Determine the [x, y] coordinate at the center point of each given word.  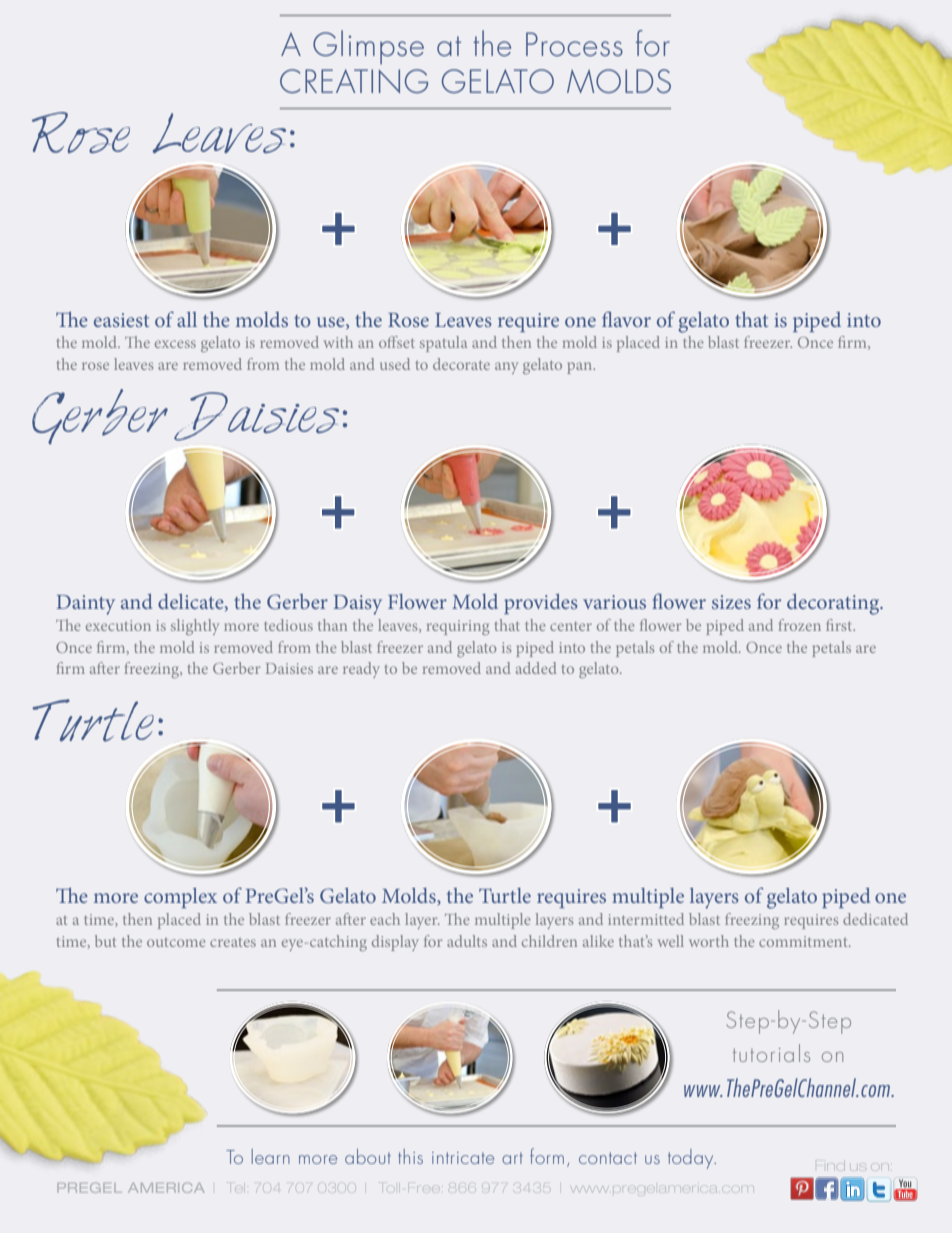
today [692, 1159]
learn [271, 1156]
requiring [458, 627]
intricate [463, 1158]
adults [467, 941]
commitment [804, 941]
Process [574, 44]
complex [180, 898]
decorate [461, 364]
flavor [626, 319]
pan [581, 368]
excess [175, 344]
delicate [192, 602]
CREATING [354, 81]
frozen [799, 625]
